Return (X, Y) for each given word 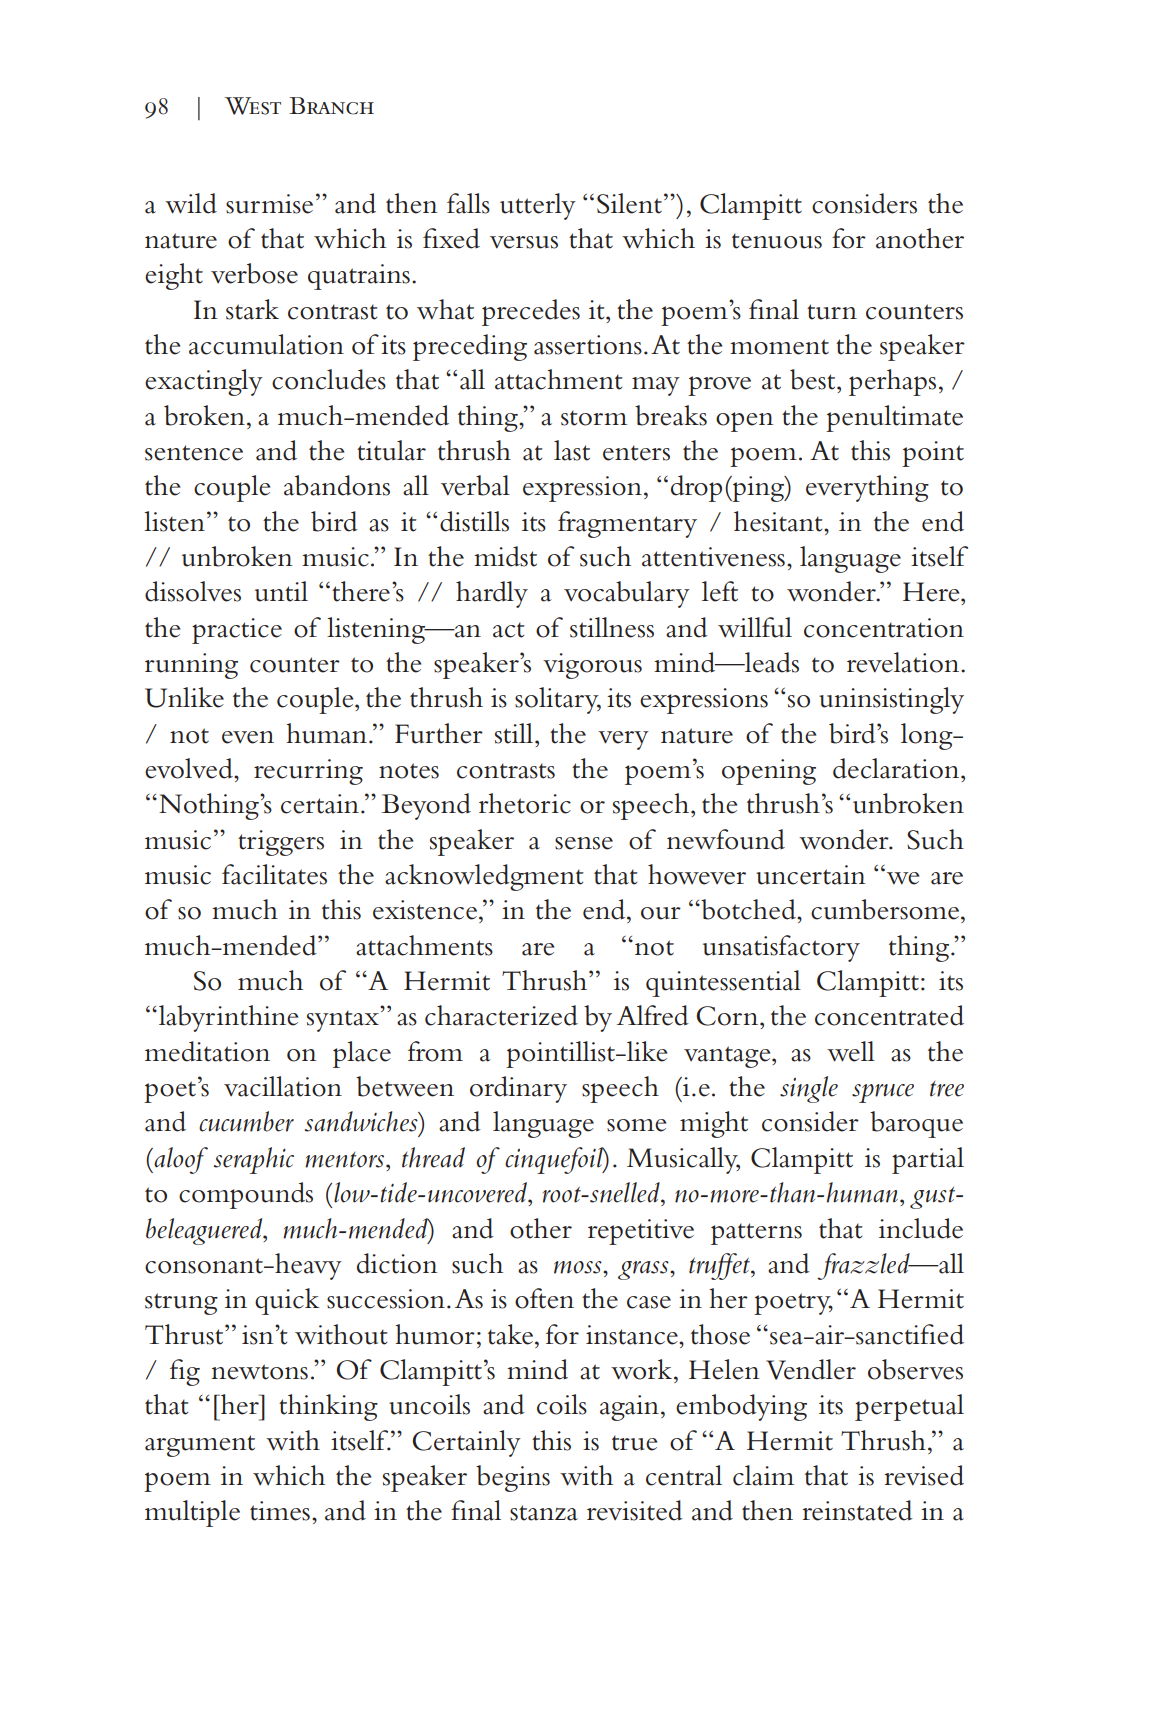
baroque (916, 1124)
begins (513, 1478)
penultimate (894, 418)
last (572, 450)
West (253, 106)
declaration (897, 768)
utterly (538, 206)
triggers (281, 843)
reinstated (858, 1510)
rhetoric (525, 803)
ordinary (518, 1089)
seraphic (254, 1160)
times (280, 1511)
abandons (337, 485)
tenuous (777, 241)
